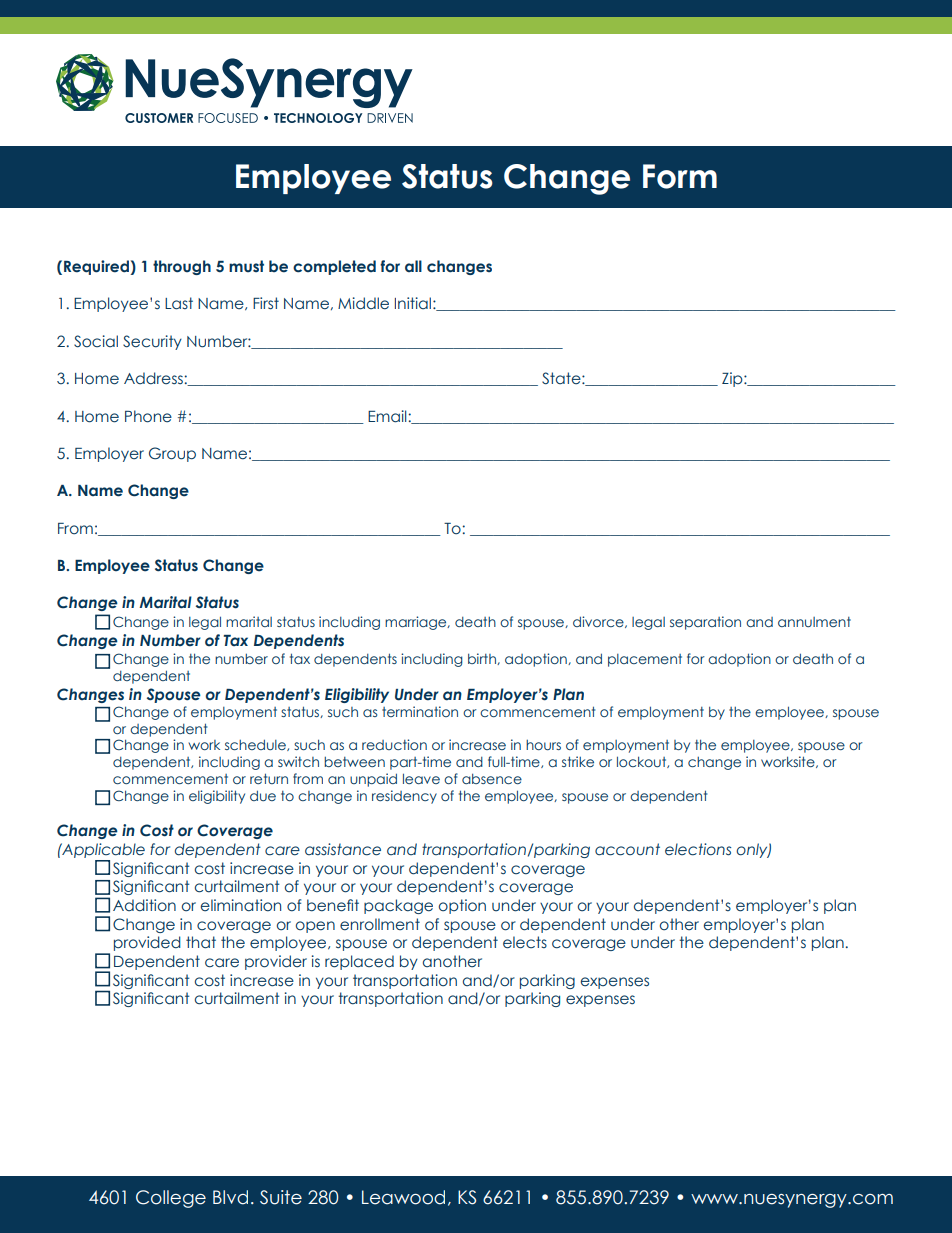 The width and height of the screenshot is (952, 1233). Describe the element at coordinates (182, 267) in the screenshot. I see `through` at that location.
